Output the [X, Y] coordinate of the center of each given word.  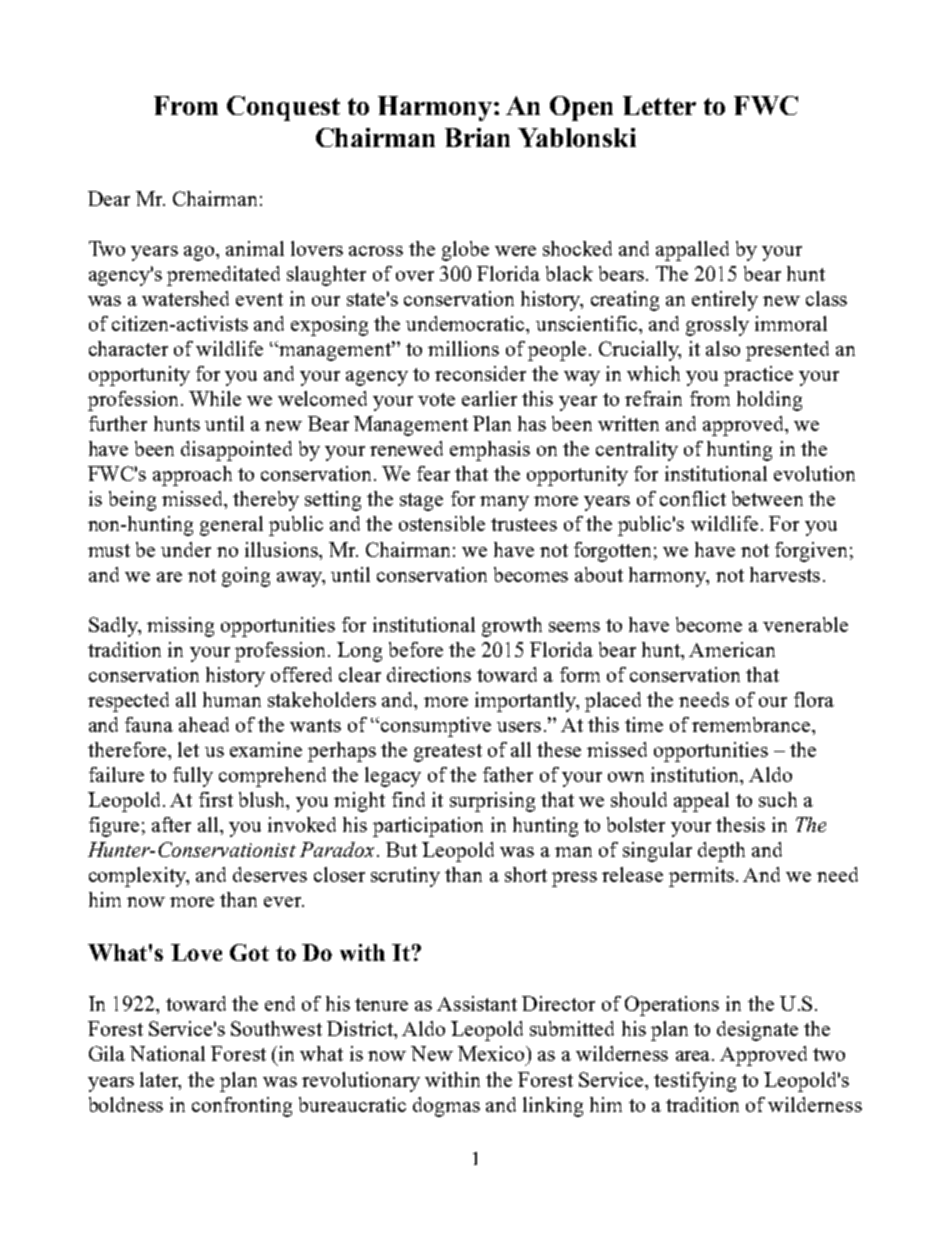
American [732, 649]
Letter [659, 105]
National [167, 1053]
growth [512, 627]
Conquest [283, 108]
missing [180, 627]
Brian [477, 137]
